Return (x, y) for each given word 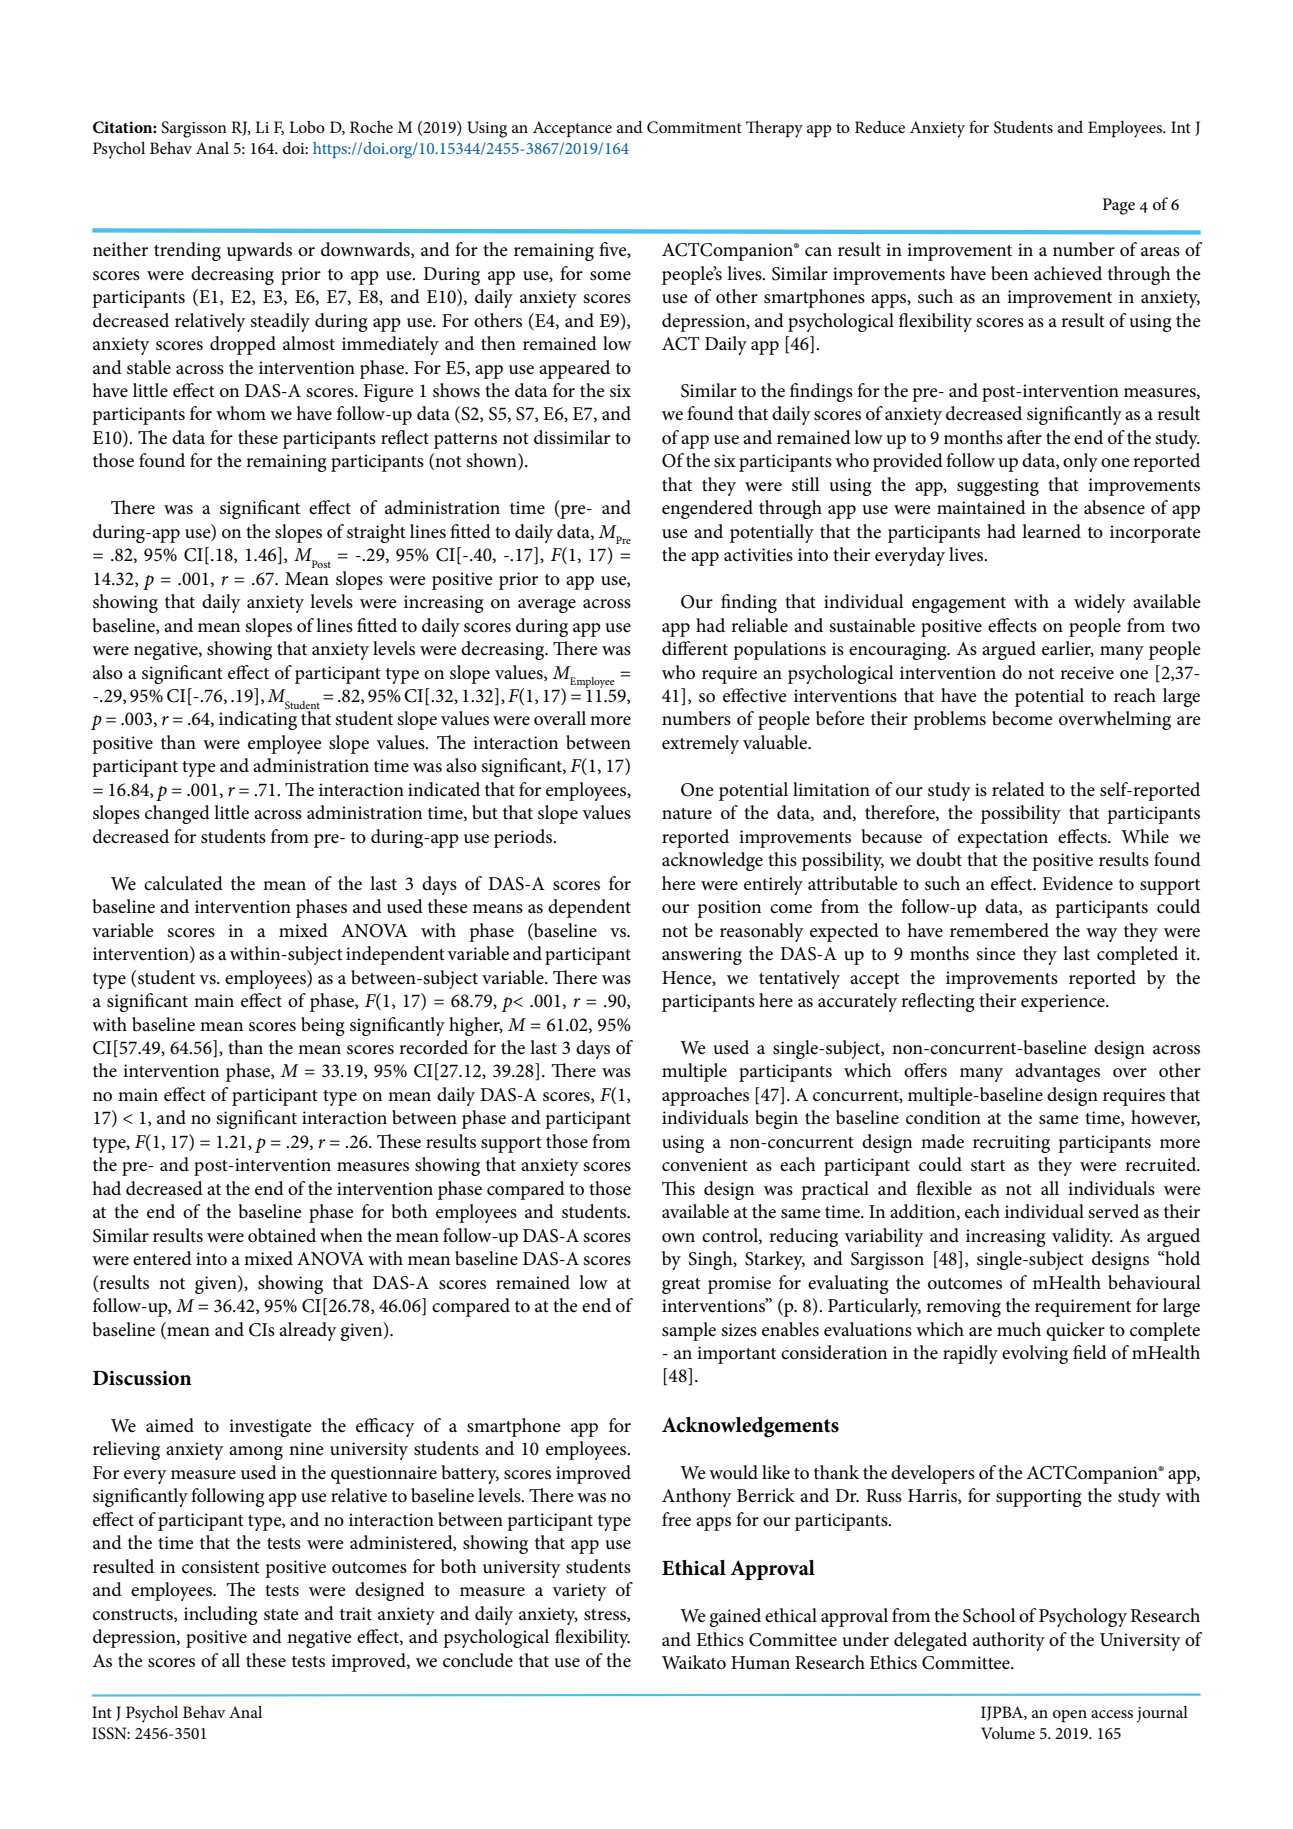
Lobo (307, 127)
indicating (258, 720)
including (221, 1615)
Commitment (694, 127)
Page (1119, 206)
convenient (705, 1165)
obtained (282, 1235)
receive (1087, 673)
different (695, 648)
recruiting (1011, 1144)
